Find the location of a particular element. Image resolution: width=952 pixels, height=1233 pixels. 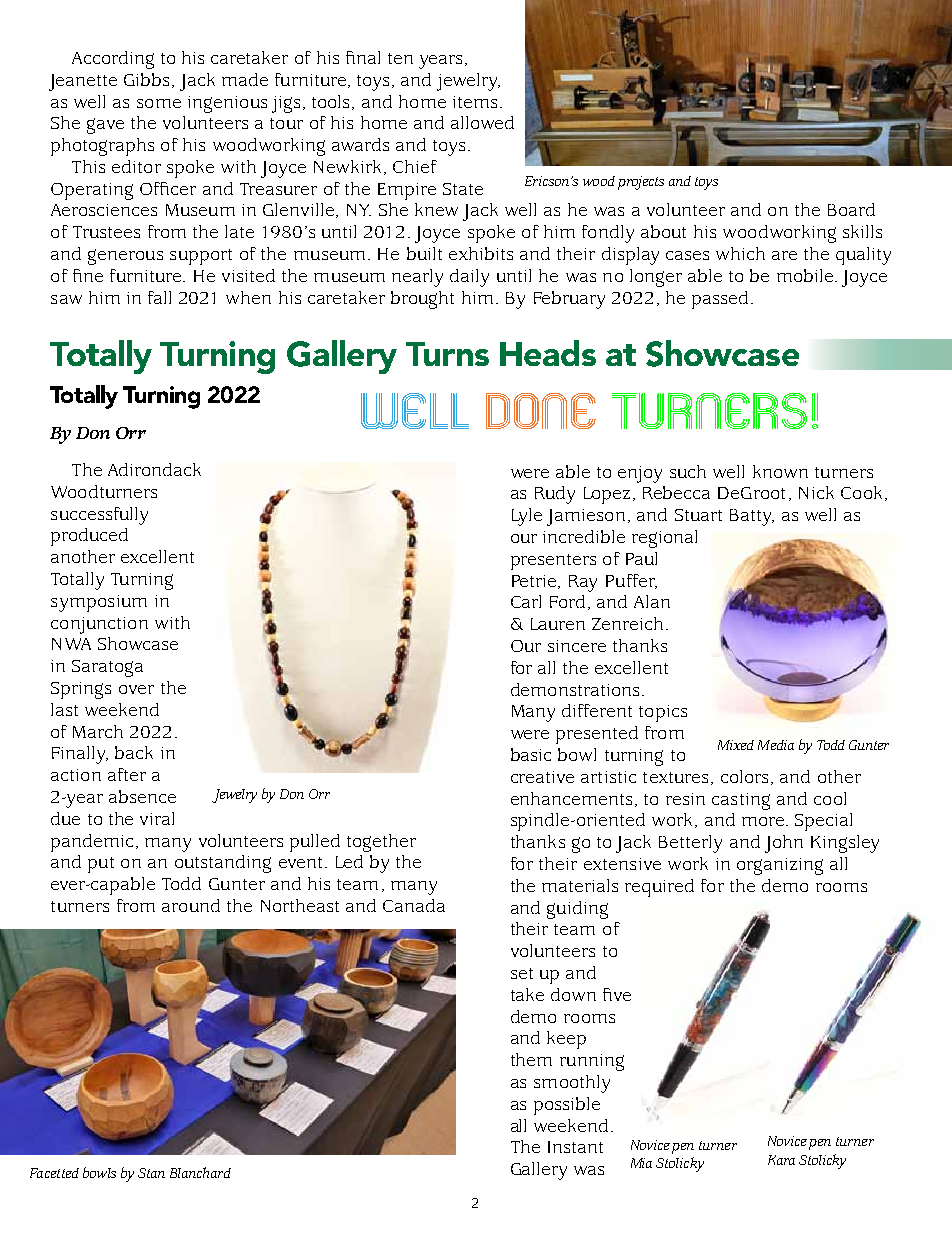

some is located at coordinates (159, 103).
